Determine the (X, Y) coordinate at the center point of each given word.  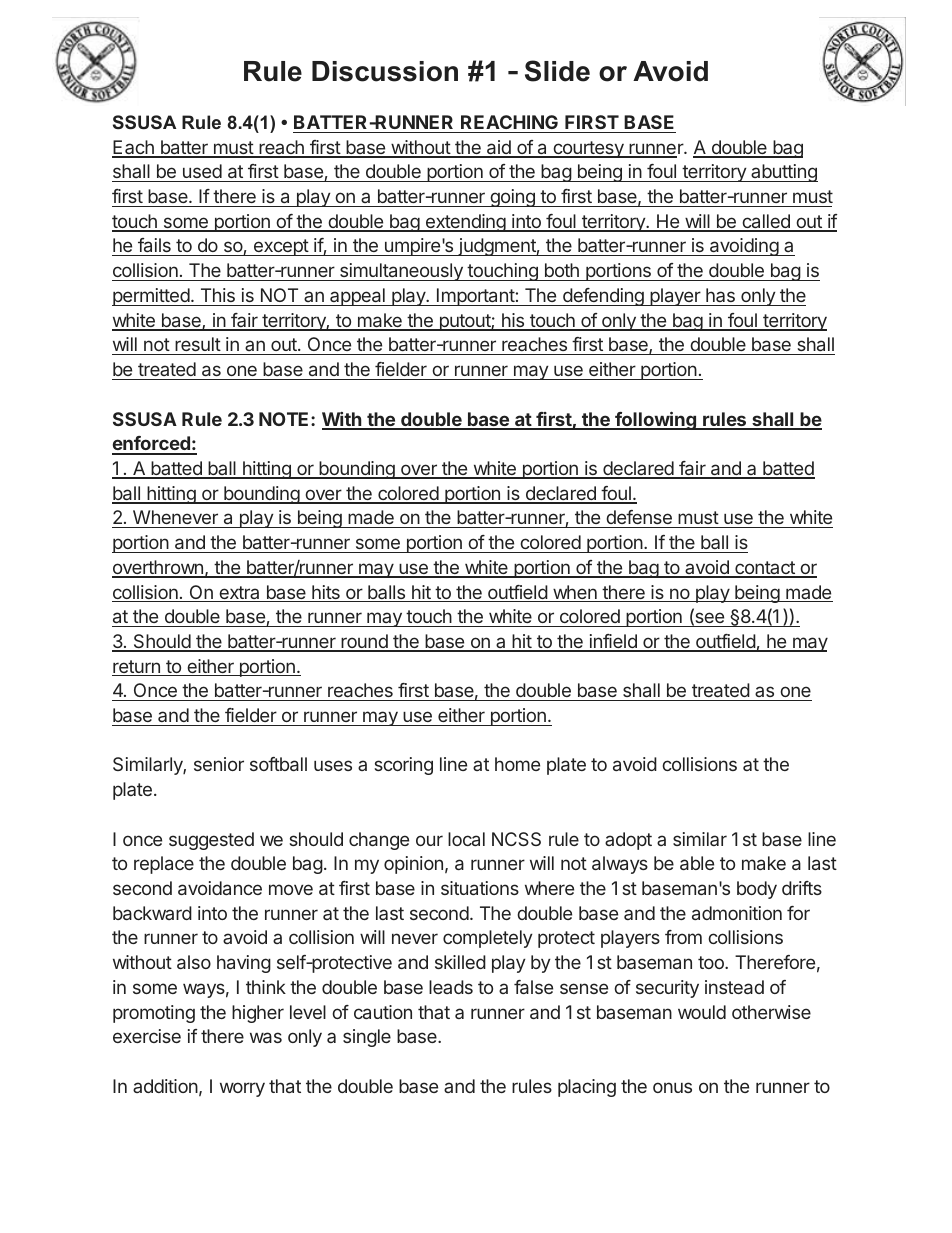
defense (639, 519)
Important (475, 297)
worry (242, 1089)
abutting (783, 173)
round (364, 642)
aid (498, 148)
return (137, 668)
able (697, 863)
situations (480, 888)
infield (613, 642)
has (720, 295)
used (201, 173)
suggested (211, 841)
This (218, 295)
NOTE (285, 419)
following (655, 420)
